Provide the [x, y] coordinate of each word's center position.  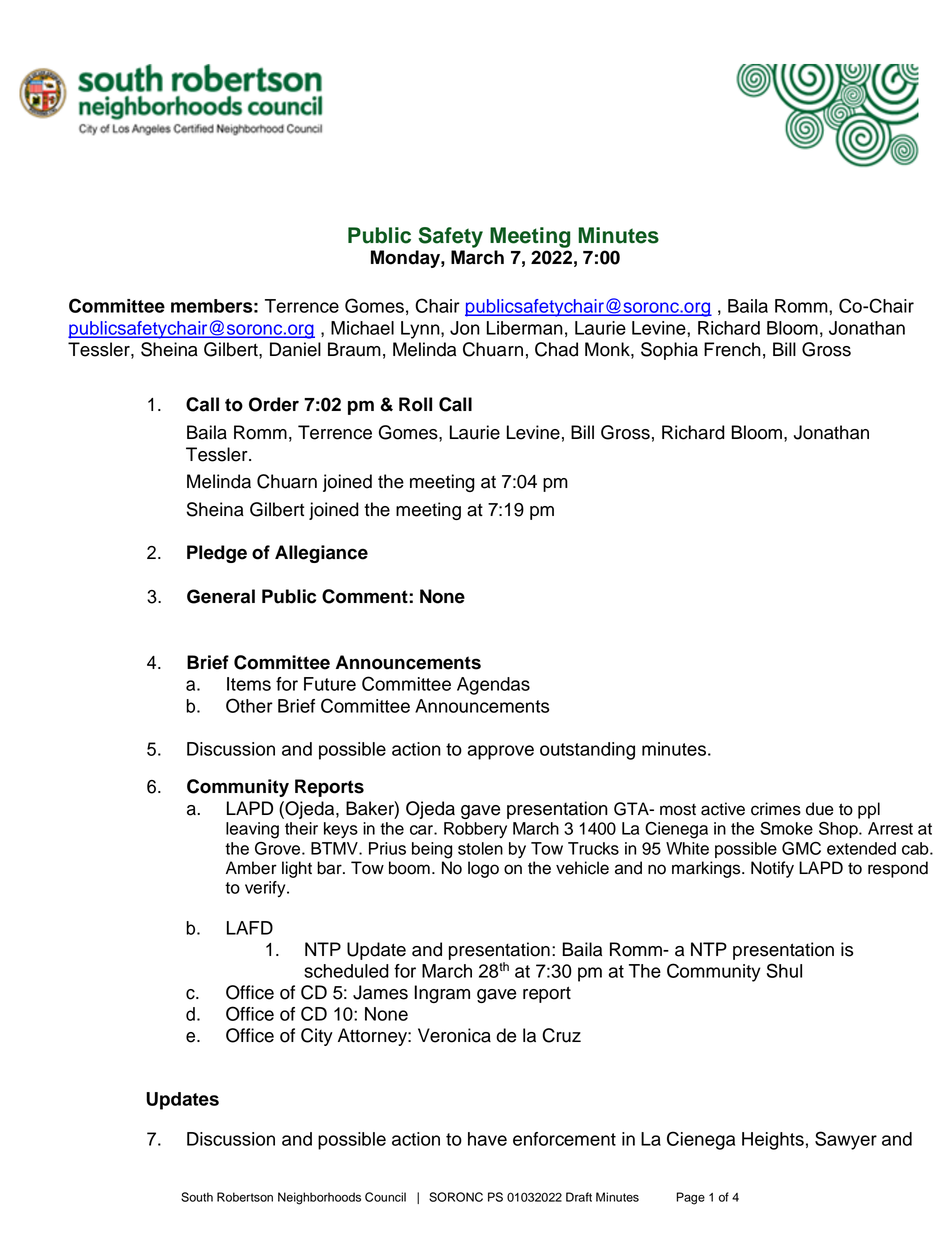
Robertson [245, 1197]
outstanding [587, 751]
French [732, 349]
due [820, 809]
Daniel [295, 349]
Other [249, 705]
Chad [556, 349]
